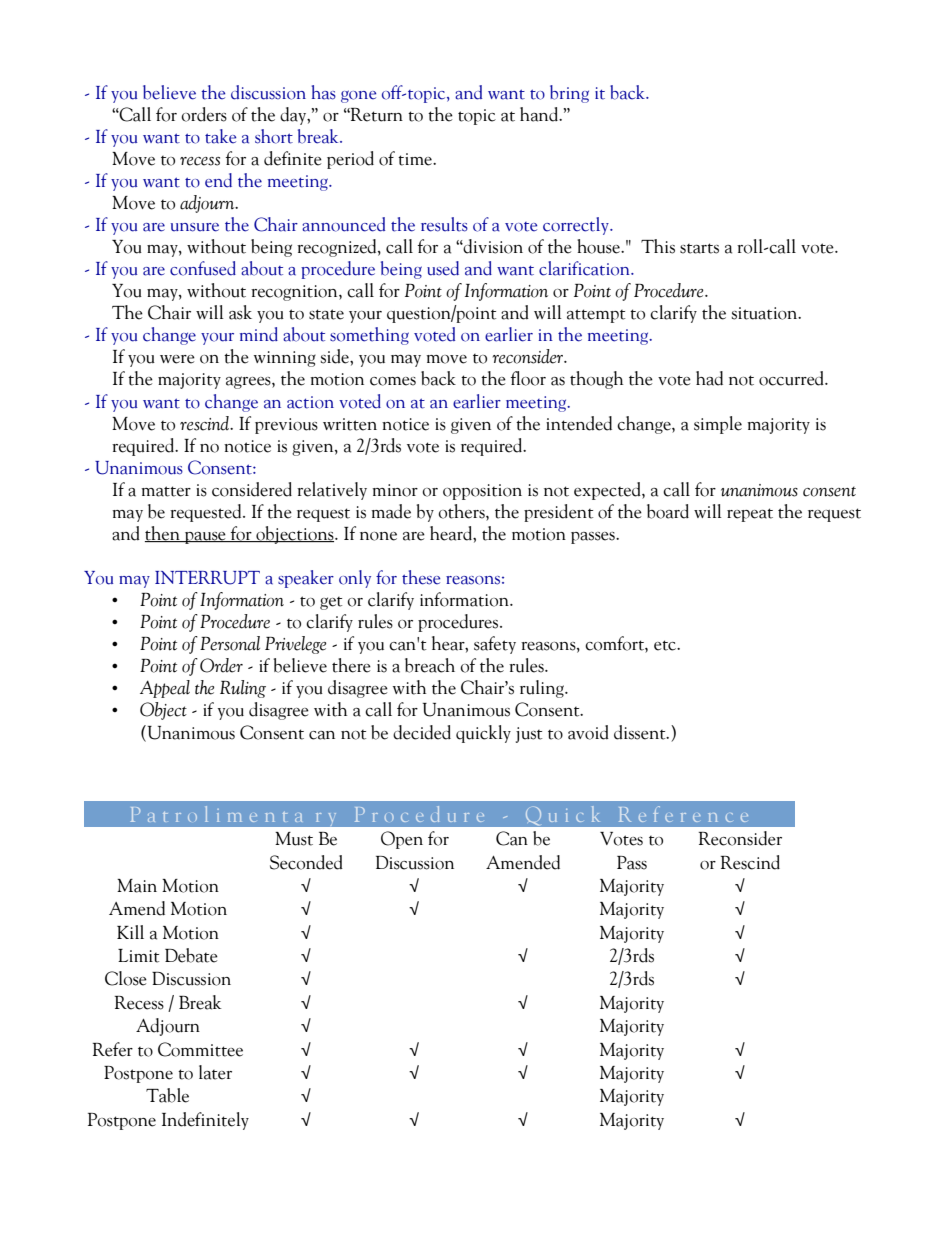  What do you see at coordinates (402, 840) in the screenshot?
I see `Open` at bounding box center [402, 840].
